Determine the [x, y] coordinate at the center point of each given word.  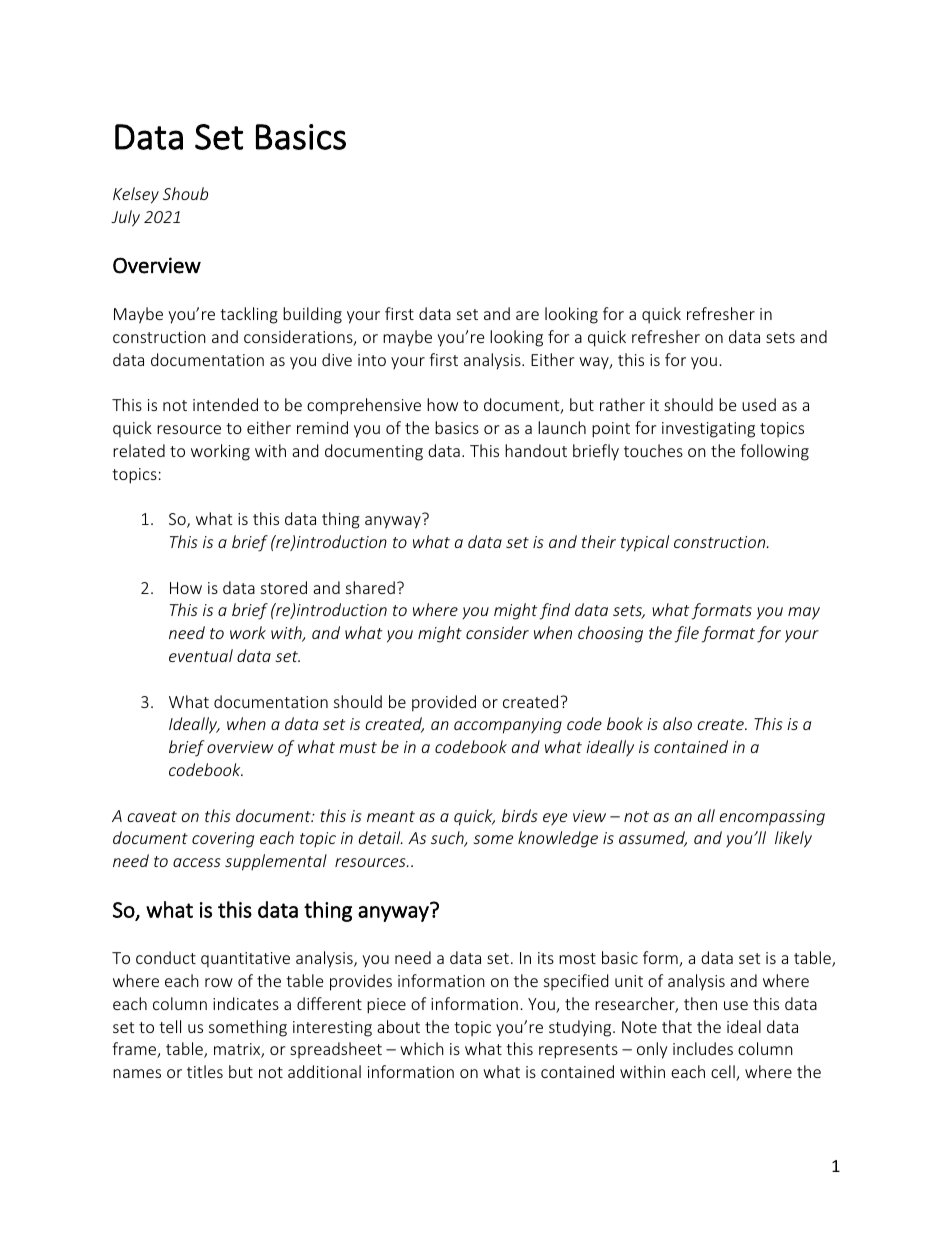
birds [520, 815]
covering [223, 840]
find [555, 611]
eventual [201, 655]
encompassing [772, 818]
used [759, 404]
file [687, 634]
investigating [708, 430]
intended [225, 404]
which [422, 1048]
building [312, 315]
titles [205, 1071]
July [125, 218]
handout [536, 450]
